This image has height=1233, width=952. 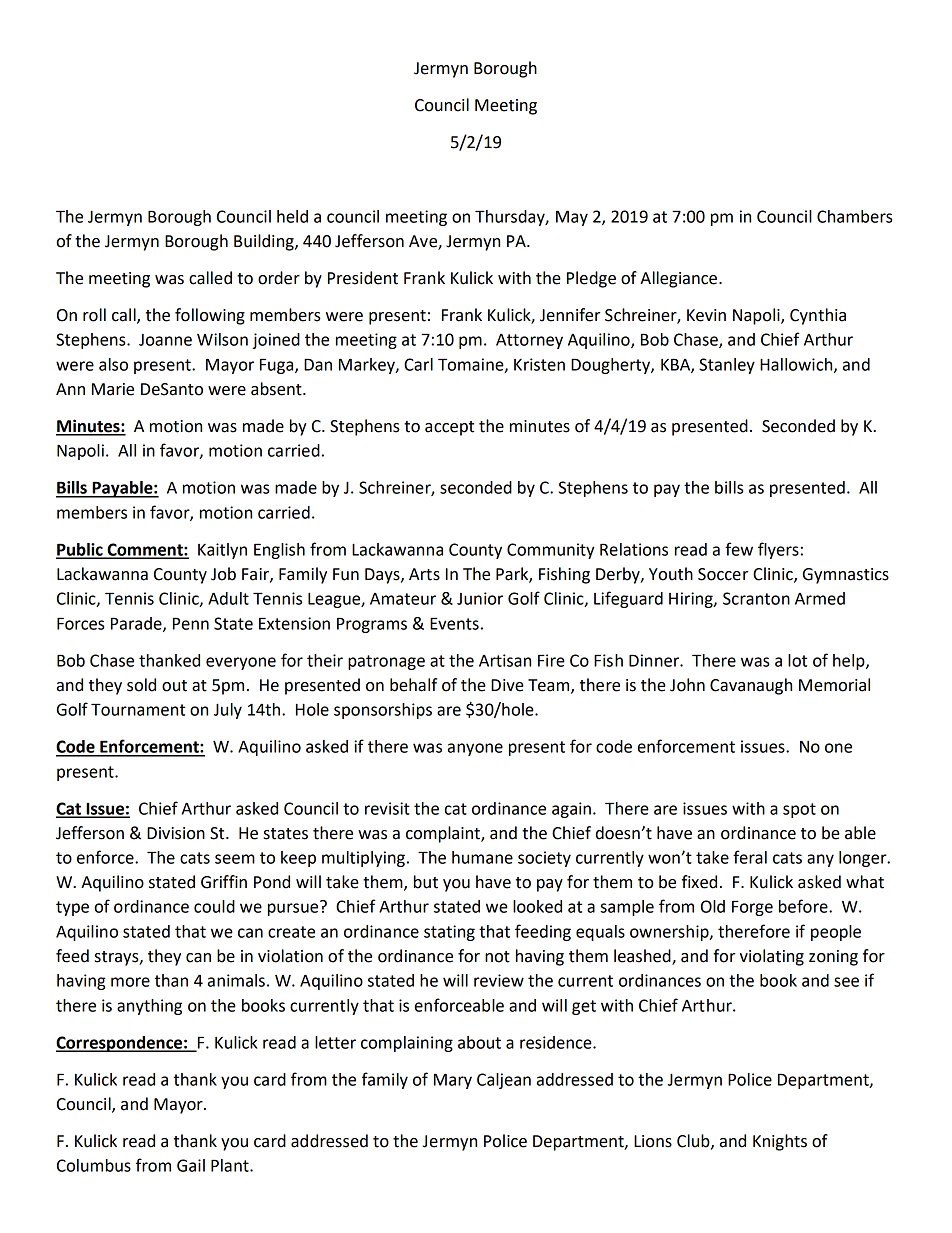 What do you see at coordinates (265, 242) in the image?
I see `Building` at bounding box center [265, 242].
